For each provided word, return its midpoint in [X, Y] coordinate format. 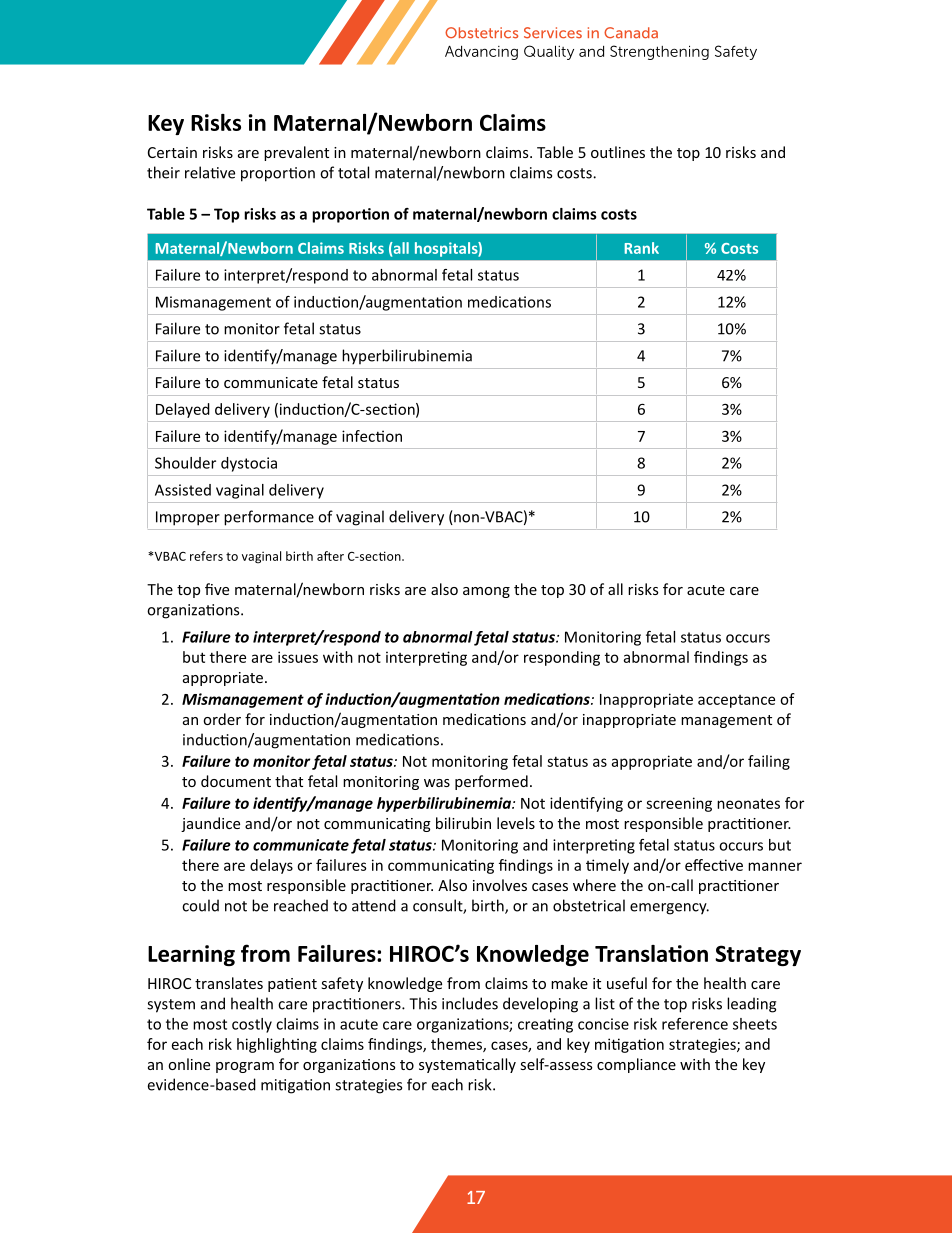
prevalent [296, 153]
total [353, 172]
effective [714, 865]
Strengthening [659, 52]
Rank [642, 248]
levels [516, 823]
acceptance [736, 701]
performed [491, 782]
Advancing [481, 53]
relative [210, 172]
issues [298, 657]
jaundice [210, 824]
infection [372, 436]
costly [252, 1025]
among [486, 592]
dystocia [249, 464]
